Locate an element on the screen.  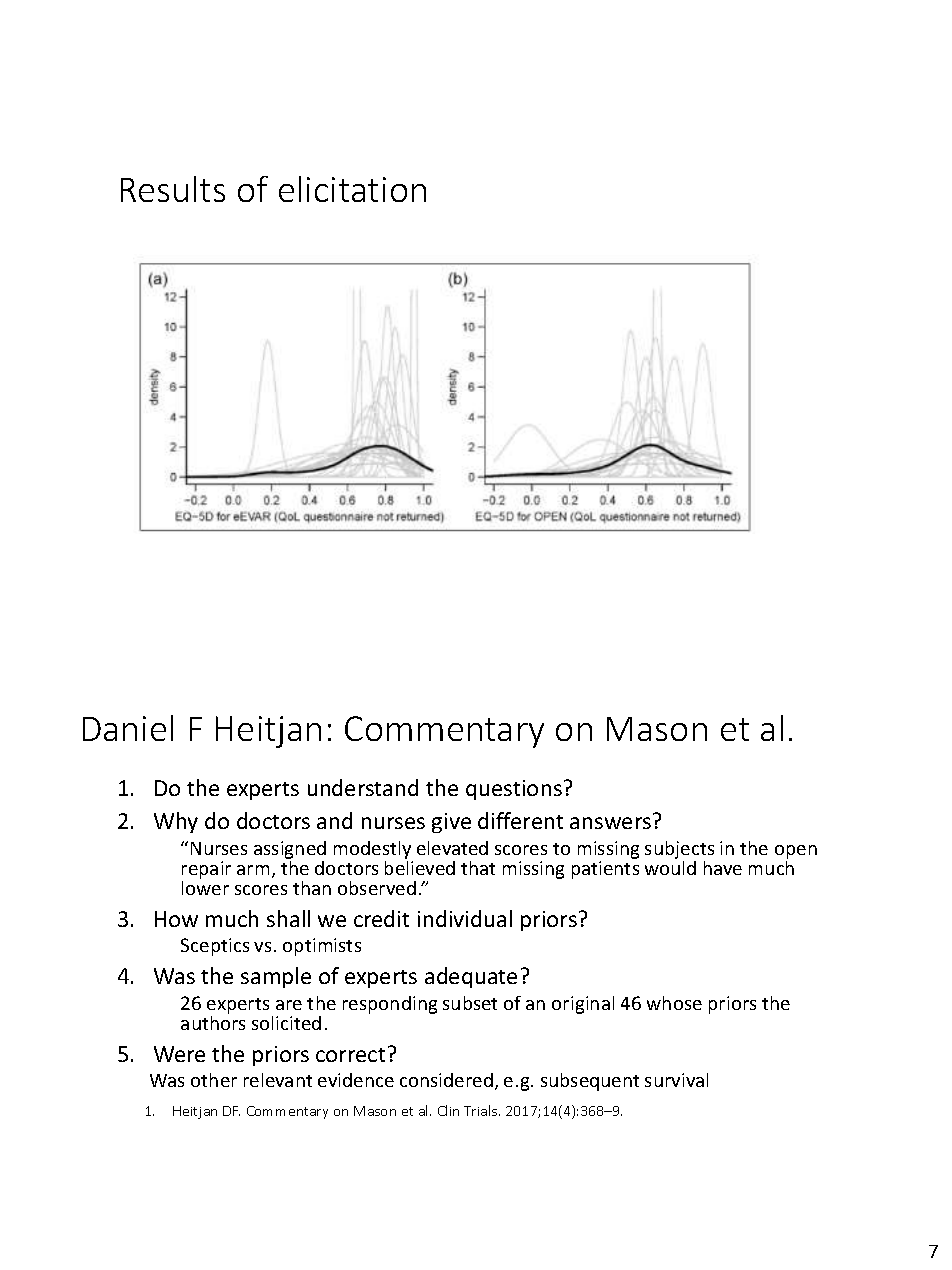
subjects is located at coordinates (679, 850).
